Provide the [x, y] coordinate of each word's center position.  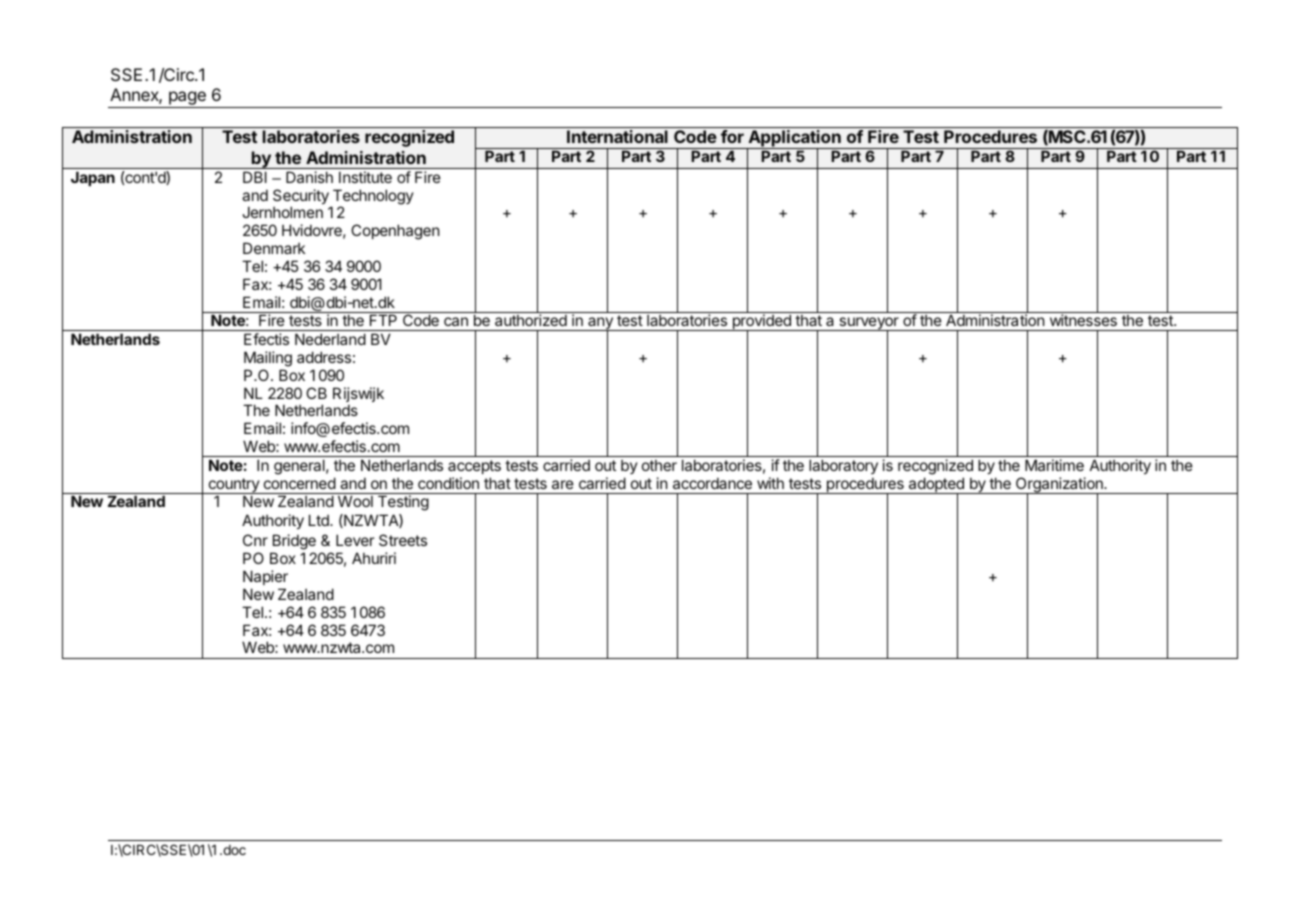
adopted [936, 486]
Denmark [274, 248]
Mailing [268, 359]
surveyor [869, 324]
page [187, 99]
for [732, 136]
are [563, 484]
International [617, 136]
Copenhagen [395, 232]
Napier [265, 577]
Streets [403, 540]
